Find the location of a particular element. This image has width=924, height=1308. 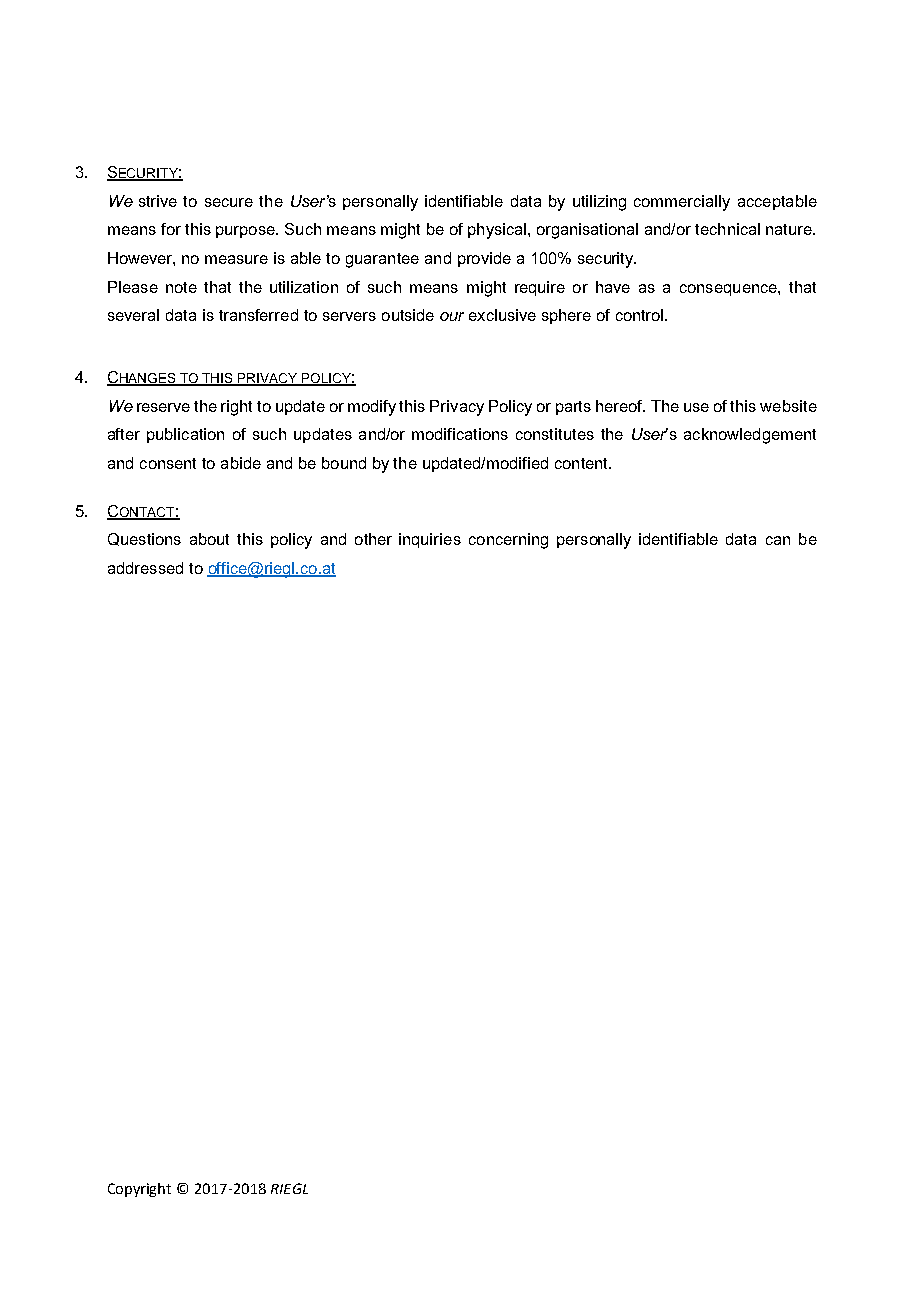

physical is located at coordinates (497, 231).
